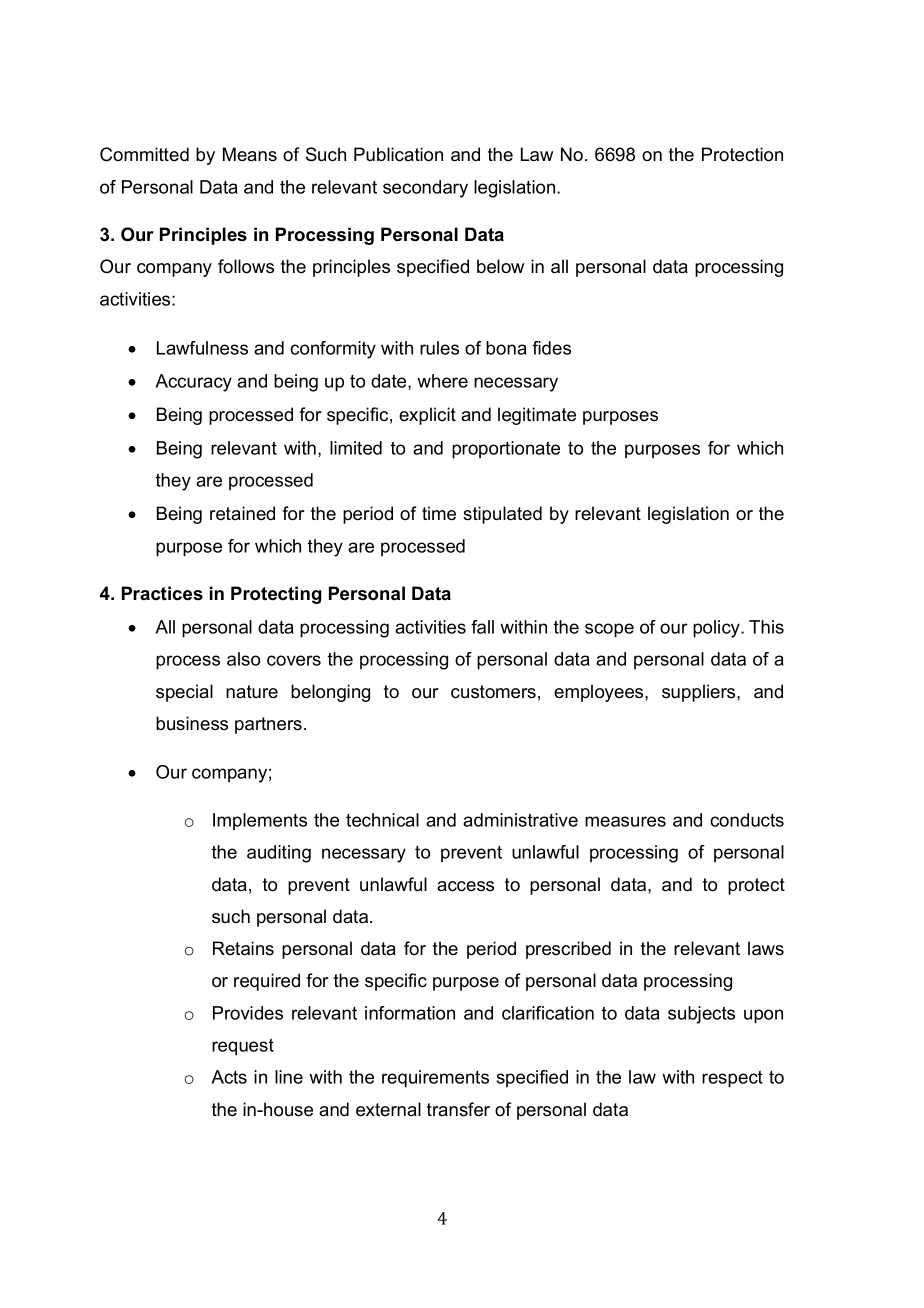 Image resolution: width=924 pixels, height=1308 pixels. What do you see at coordinates (732, 1079) in the screenshot?
I see `respect` at bounding box center [732, 1079].
